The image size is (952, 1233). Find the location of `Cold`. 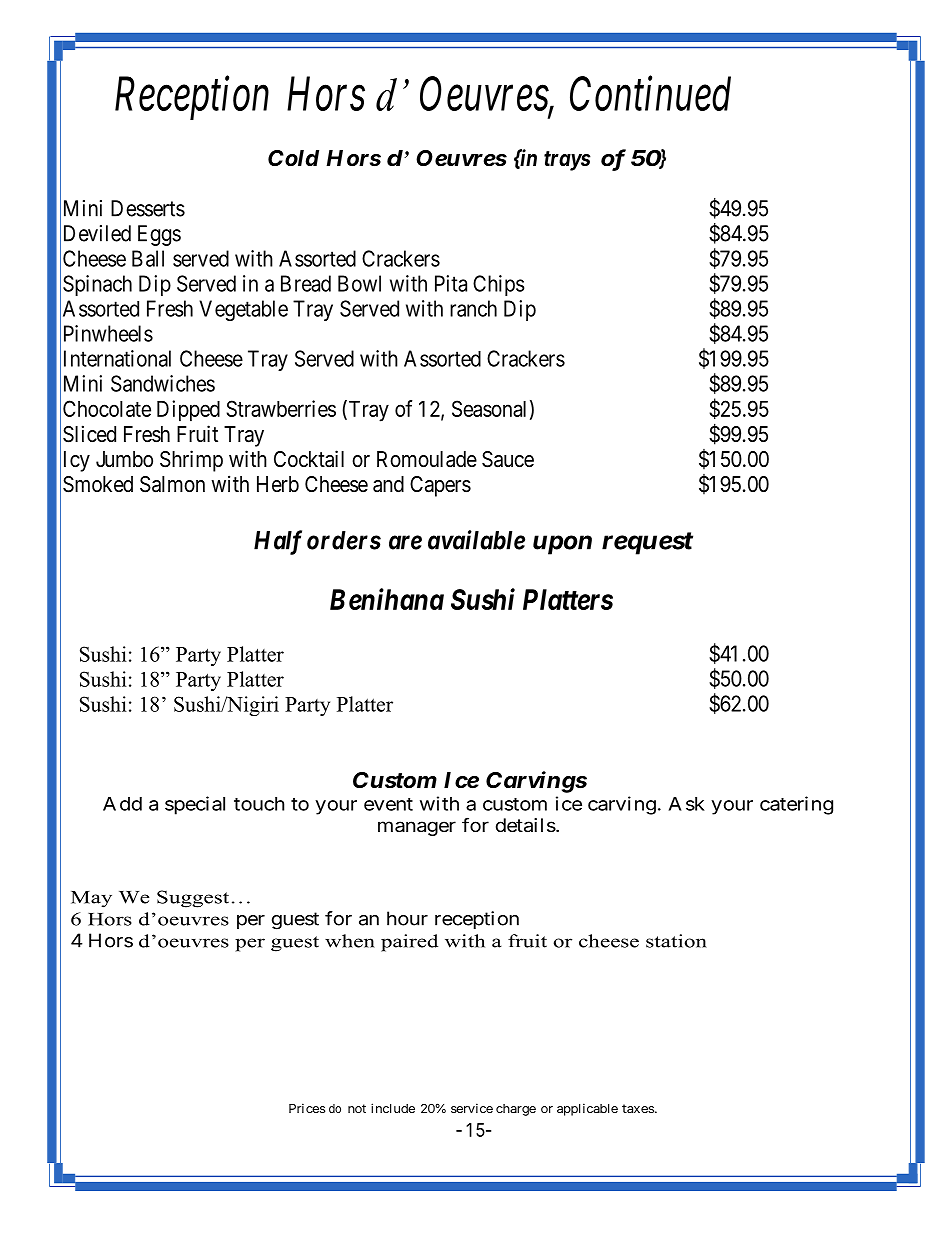

Cold is located at coordinates (293, 158).
